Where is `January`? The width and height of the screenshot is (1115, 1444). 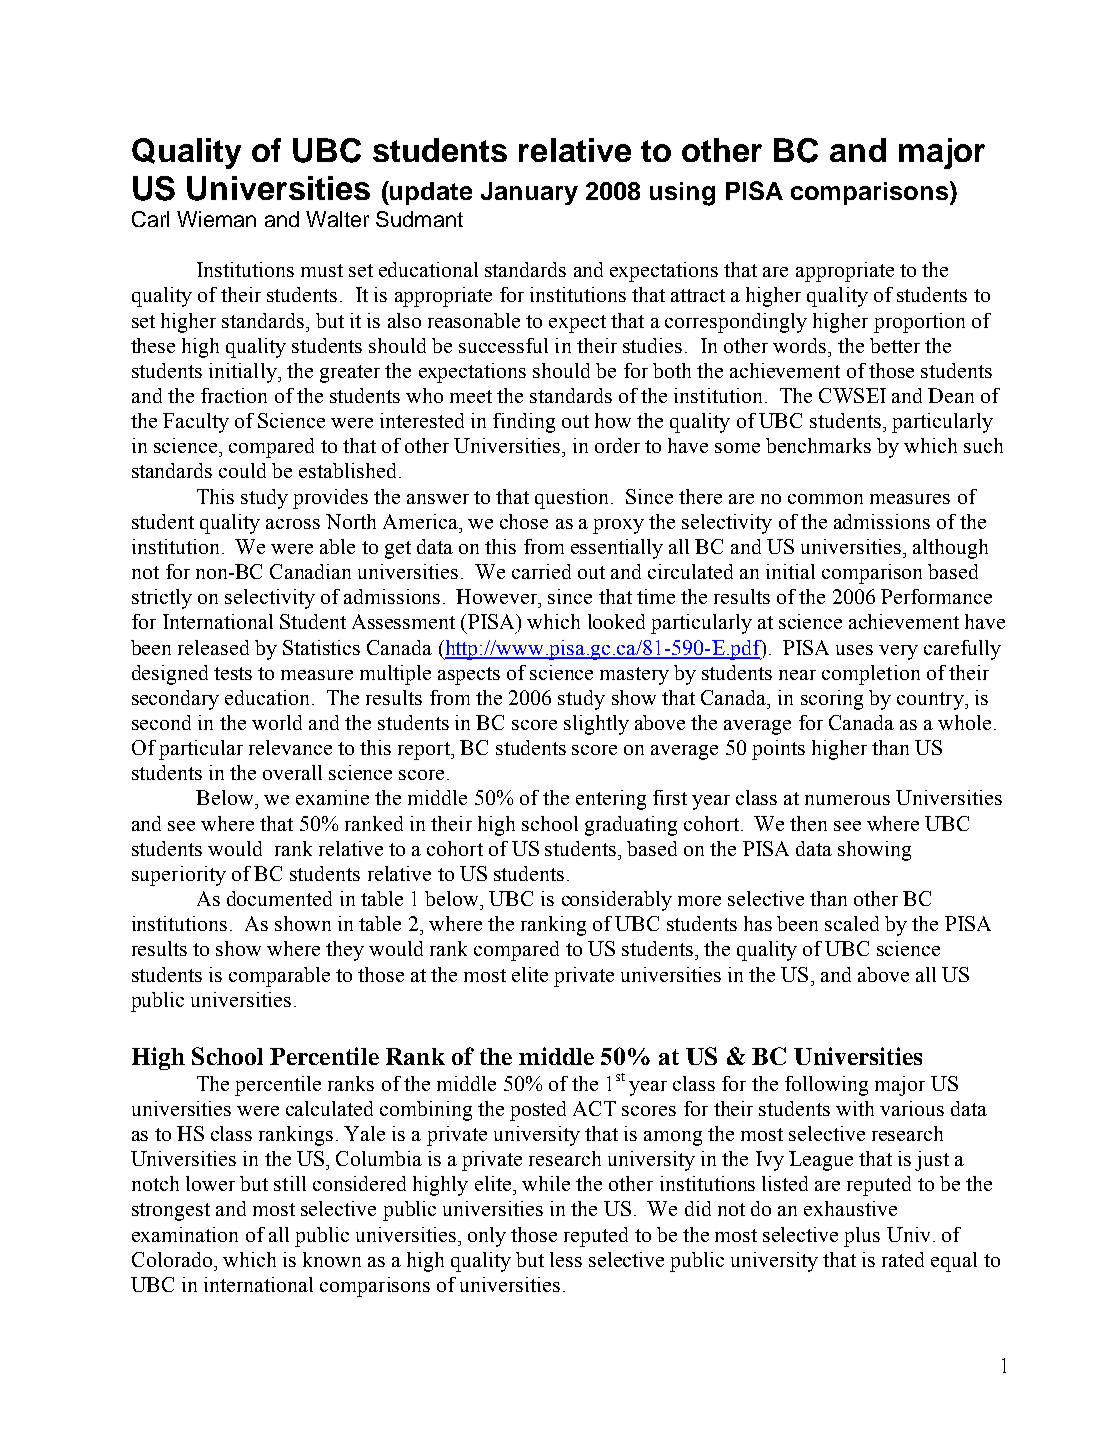 January is located at coordinates (529, 193).
